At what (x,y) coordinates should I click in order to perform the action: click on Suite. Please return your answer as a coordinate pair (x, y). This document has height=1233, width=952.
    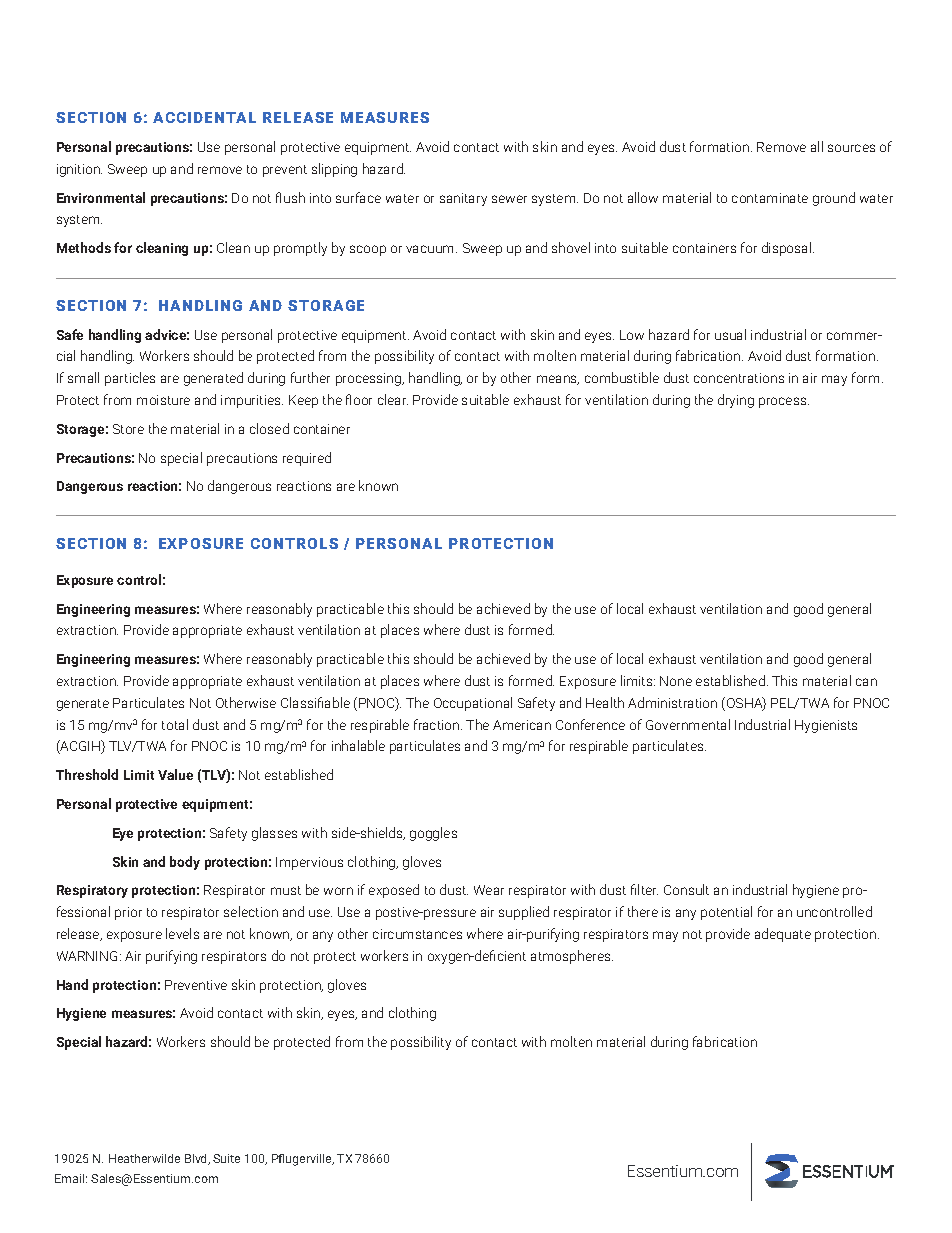
    Looking at the image, I should click on (226, 1158).
